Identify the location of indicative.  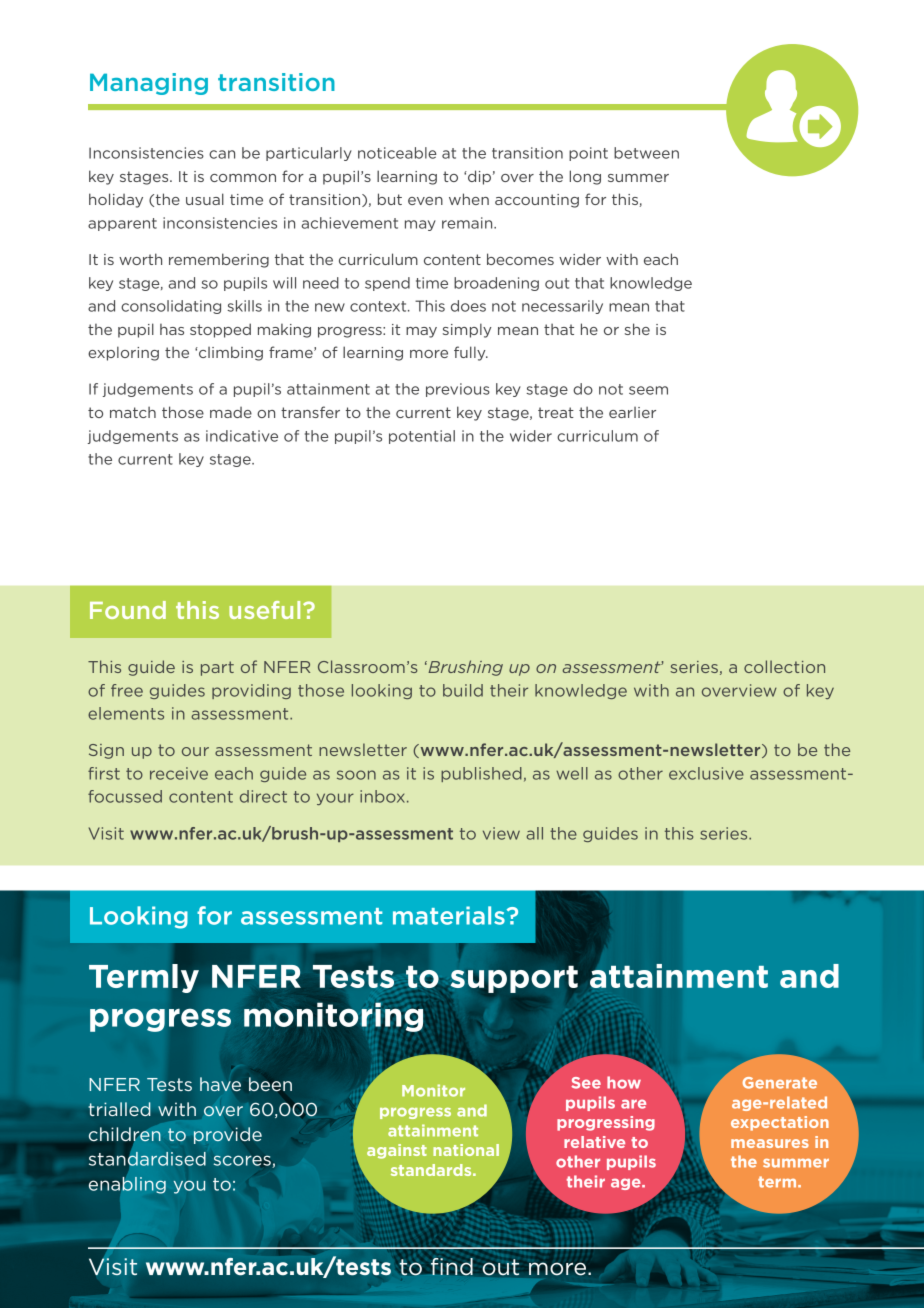
(242, 436).
